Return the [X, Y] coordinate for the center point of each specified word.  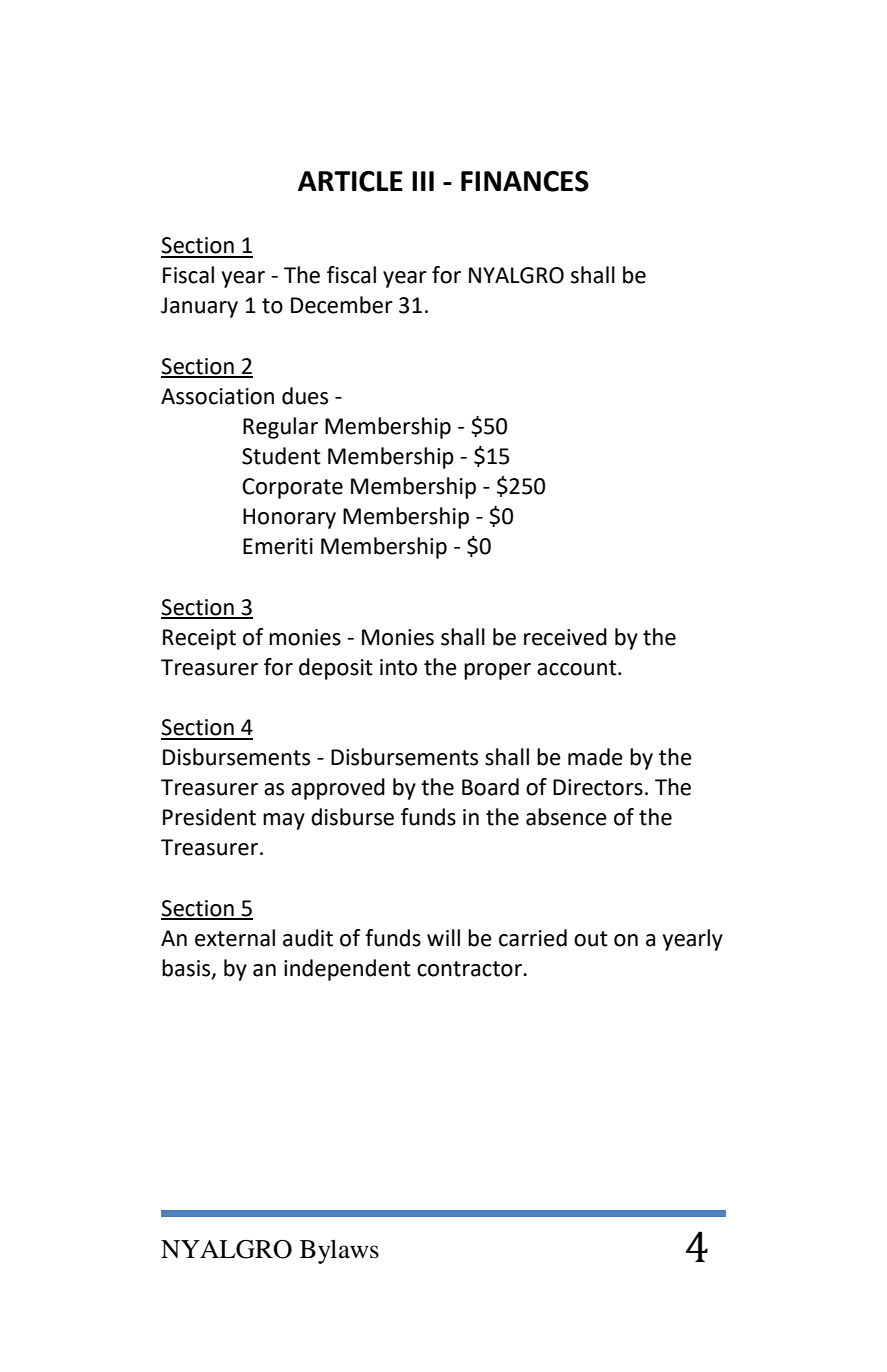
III [423, 181]
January [199, 307]
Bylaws [339, 1251]
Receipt [199, 639]
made [595, 757]
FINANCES [525, 181]
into [398, 667]
